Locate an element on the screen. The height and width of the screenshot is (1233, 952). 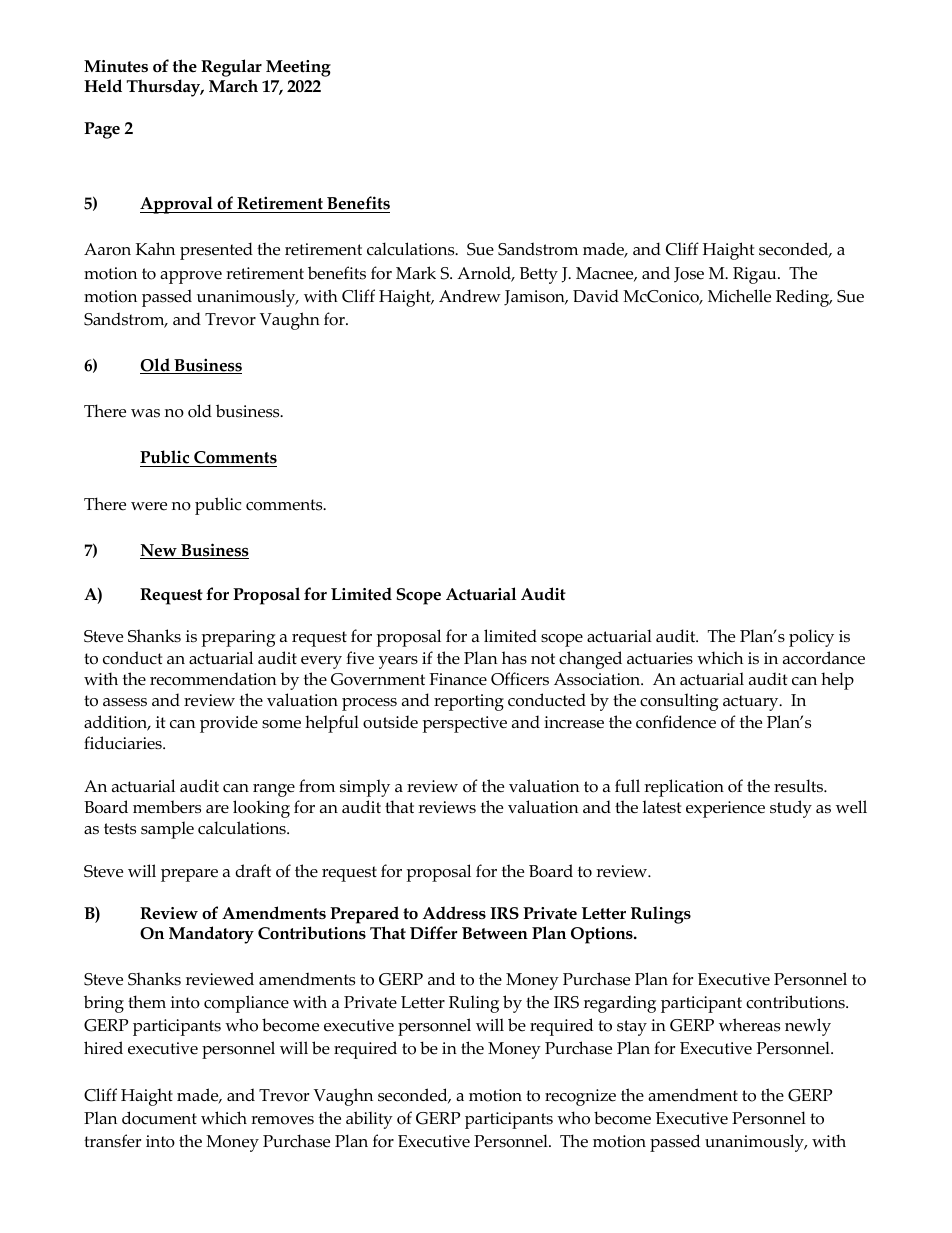
not is located at coordinates (543, 658).
